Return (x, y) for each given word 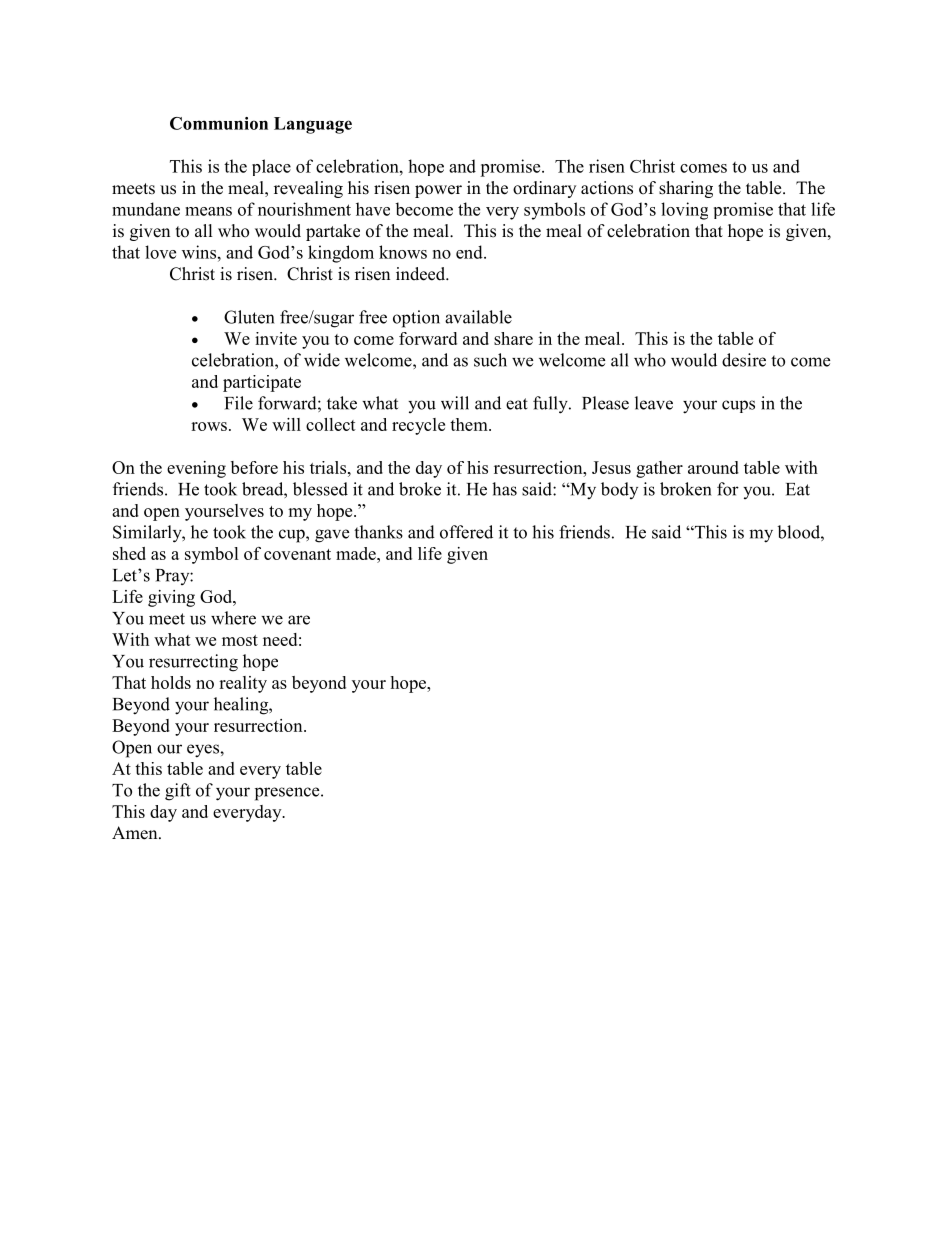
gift (178, 792)
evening (196, 469)
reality (243, 684)
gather (659, 469)
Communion (219, 123)
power (438, 191)
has (504, 489)
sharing (686, 189)
